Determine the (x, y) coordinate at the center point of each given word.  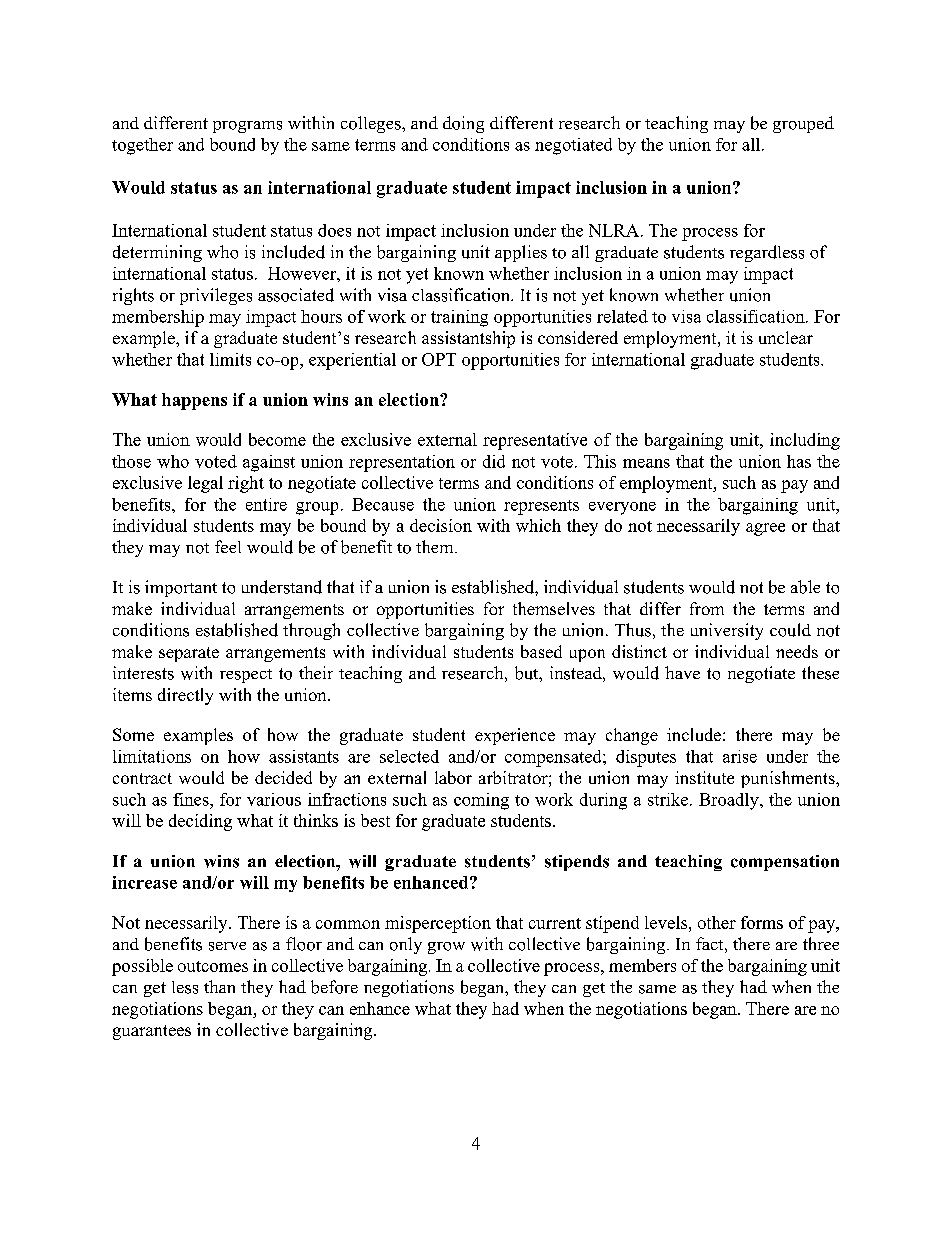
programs (247, 127)
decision (441, 525)
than (219, 986)
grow (446, 948)
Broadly (730, 801)
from (707, 608)
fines (192, 799)
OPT (439, 359)
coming (481, 801)
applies (521, 253)
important (181, 588)
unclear (786, 337)
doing (463, 124)
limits (230, 359)
